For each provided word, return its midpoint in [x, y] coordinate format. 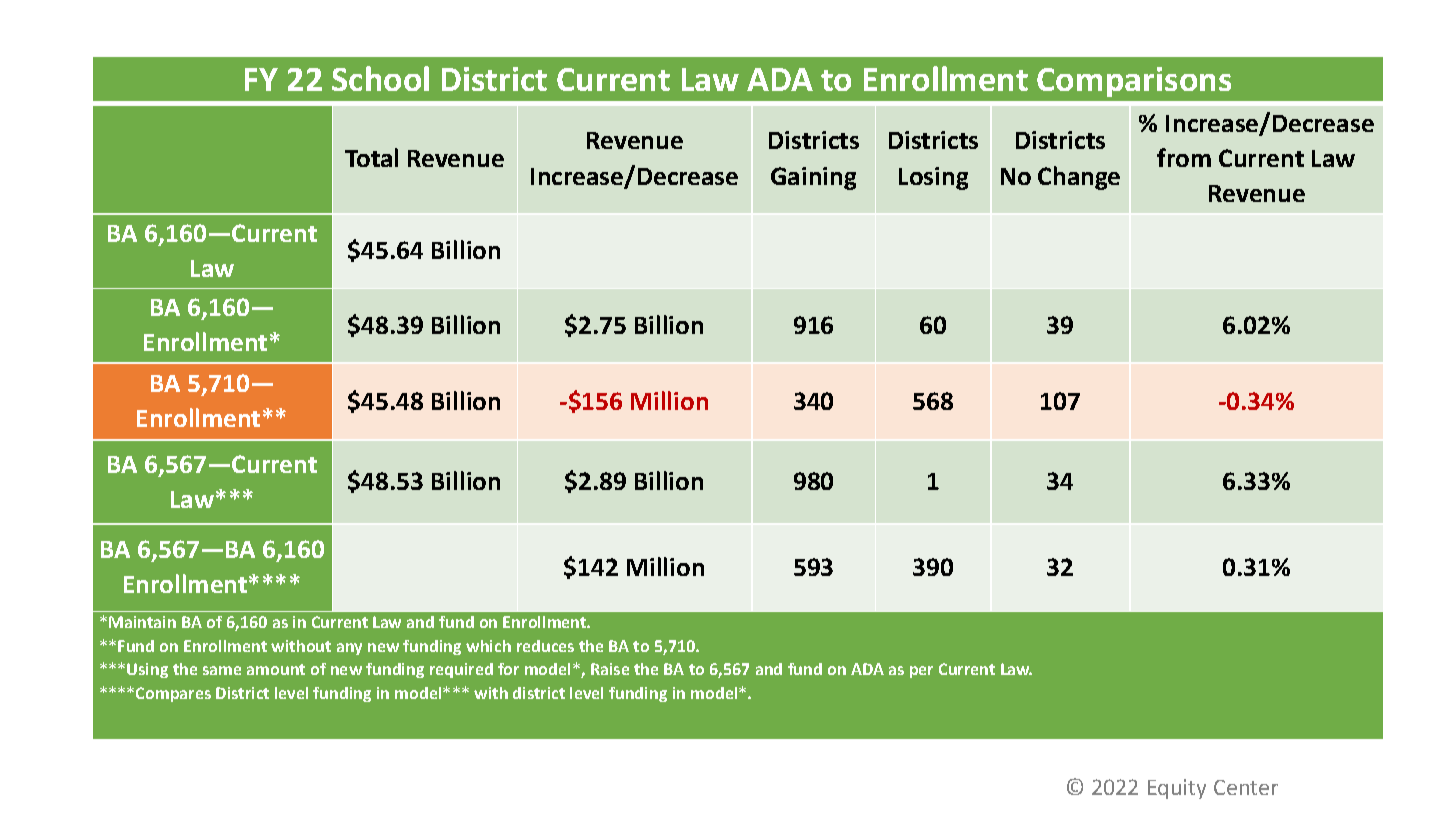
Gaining [813, 178]
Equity [1177, 789]
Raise [610, 669]
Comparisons [1134, 82]
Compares [173, 694]
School [380, 78]
